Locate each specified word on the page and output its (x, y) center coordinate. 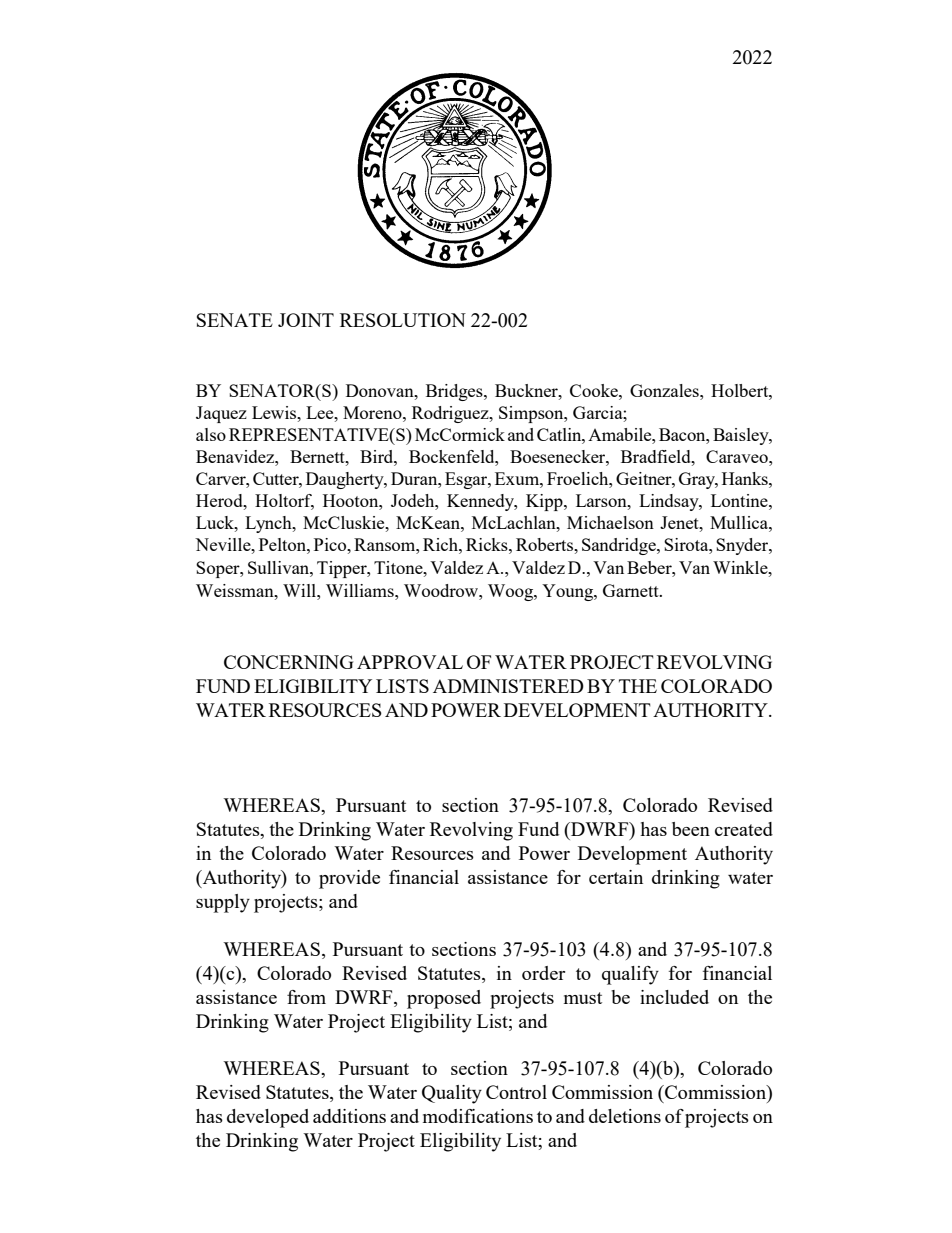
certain (616, 877)
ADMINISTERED (508, 686)
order (543, 973)
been (691, 829)
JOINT (306, 320)
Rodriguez (451, 414)
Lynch (269, 524)
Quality (452, 1094)
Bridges (455, 392)
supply (223, 903)
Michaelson (610, 522)
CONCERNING (288, 662)
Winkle (741, 567)
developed (268, 1118)
